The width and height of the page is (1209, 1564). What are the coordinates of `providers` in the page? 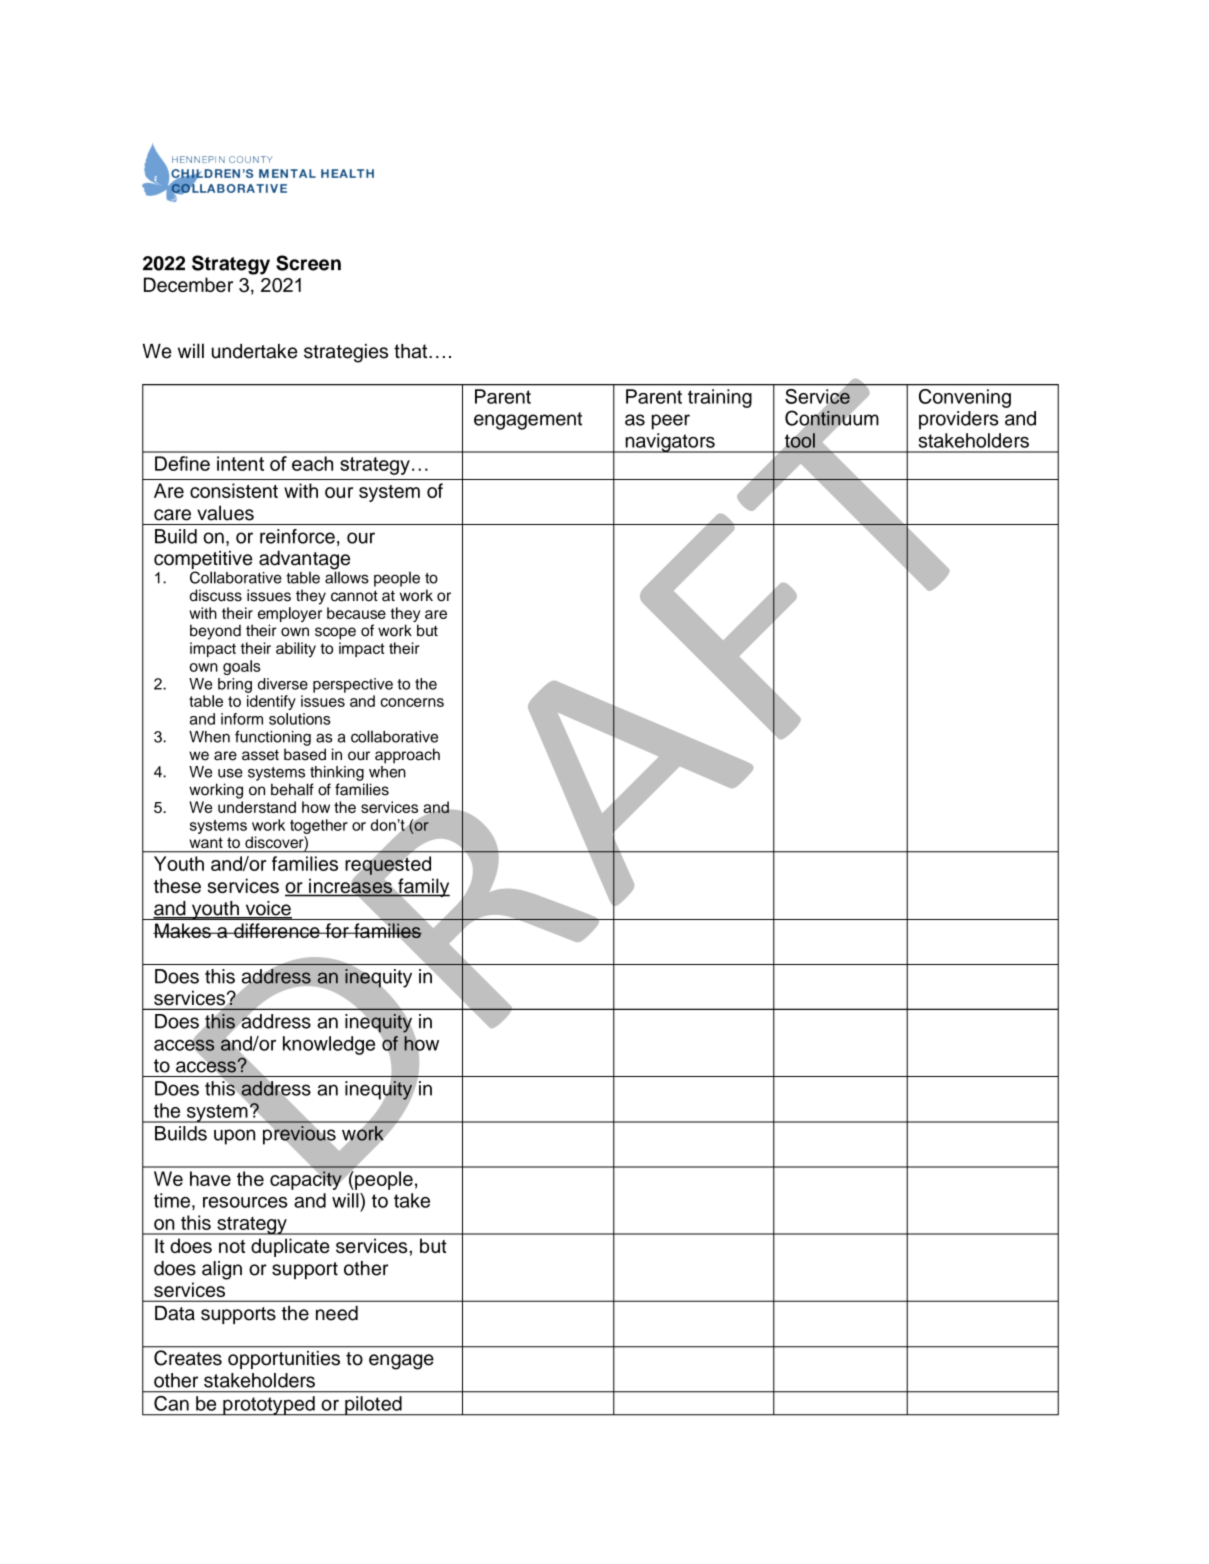 It's located at (959, 420).
